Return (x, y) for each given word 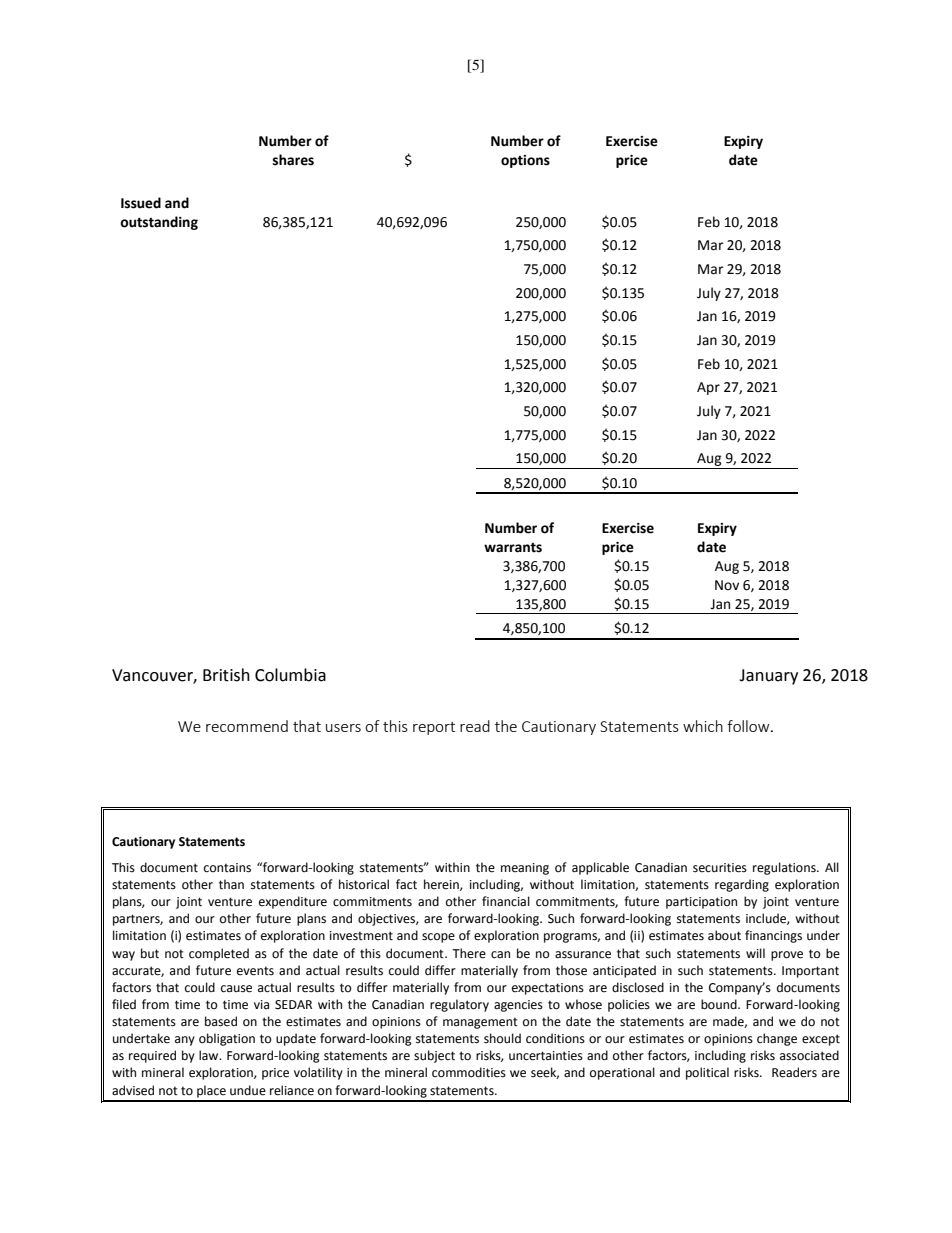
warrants (513, 548)
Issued (141, 203)
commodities (469, 1072)
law (210, 1055)
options (525, 161)
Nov (727, 585)
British (226, 675)
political (707, 1073)
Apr (708, 388)
